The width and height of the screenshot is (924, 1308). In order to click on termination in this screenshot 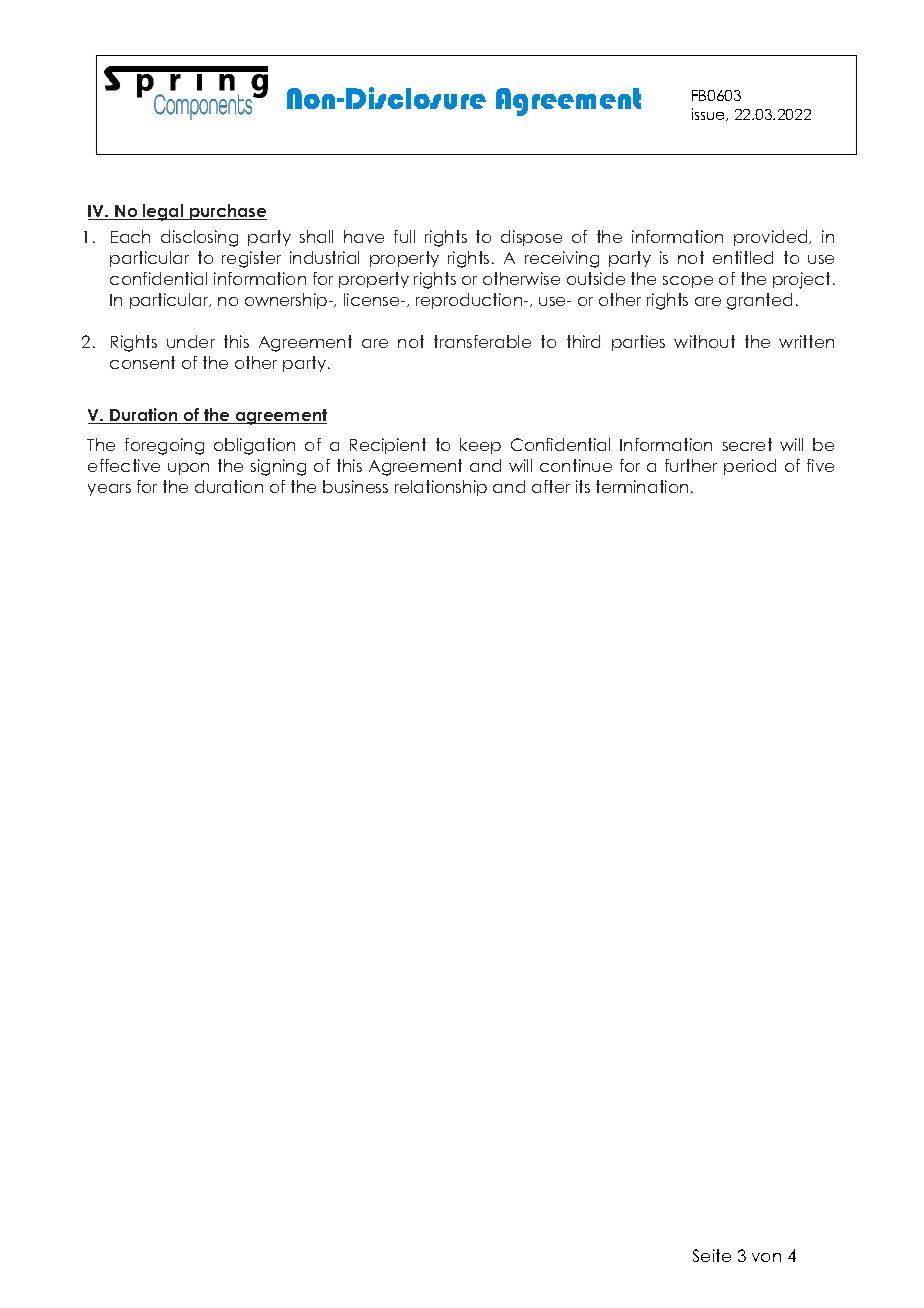, I will do `click(642, 486)`.
